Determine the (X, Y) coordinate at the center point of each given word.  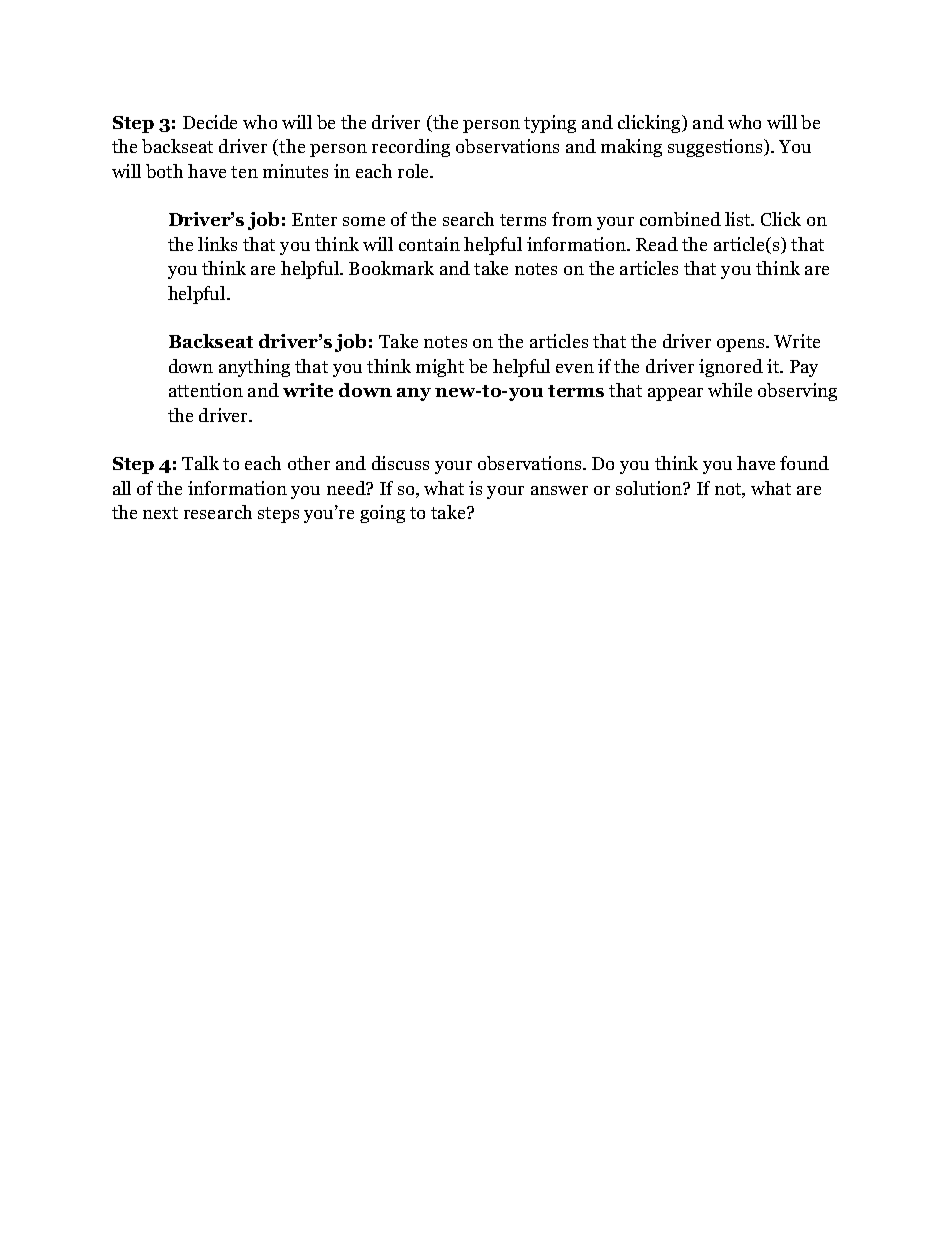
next (160, 513)
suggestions (715, 148)
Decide (210, 122)
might (440, 368)
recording (411, 148)
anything (254, 368)
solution (650, 488)
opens (742, 345)
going (382, 514)
